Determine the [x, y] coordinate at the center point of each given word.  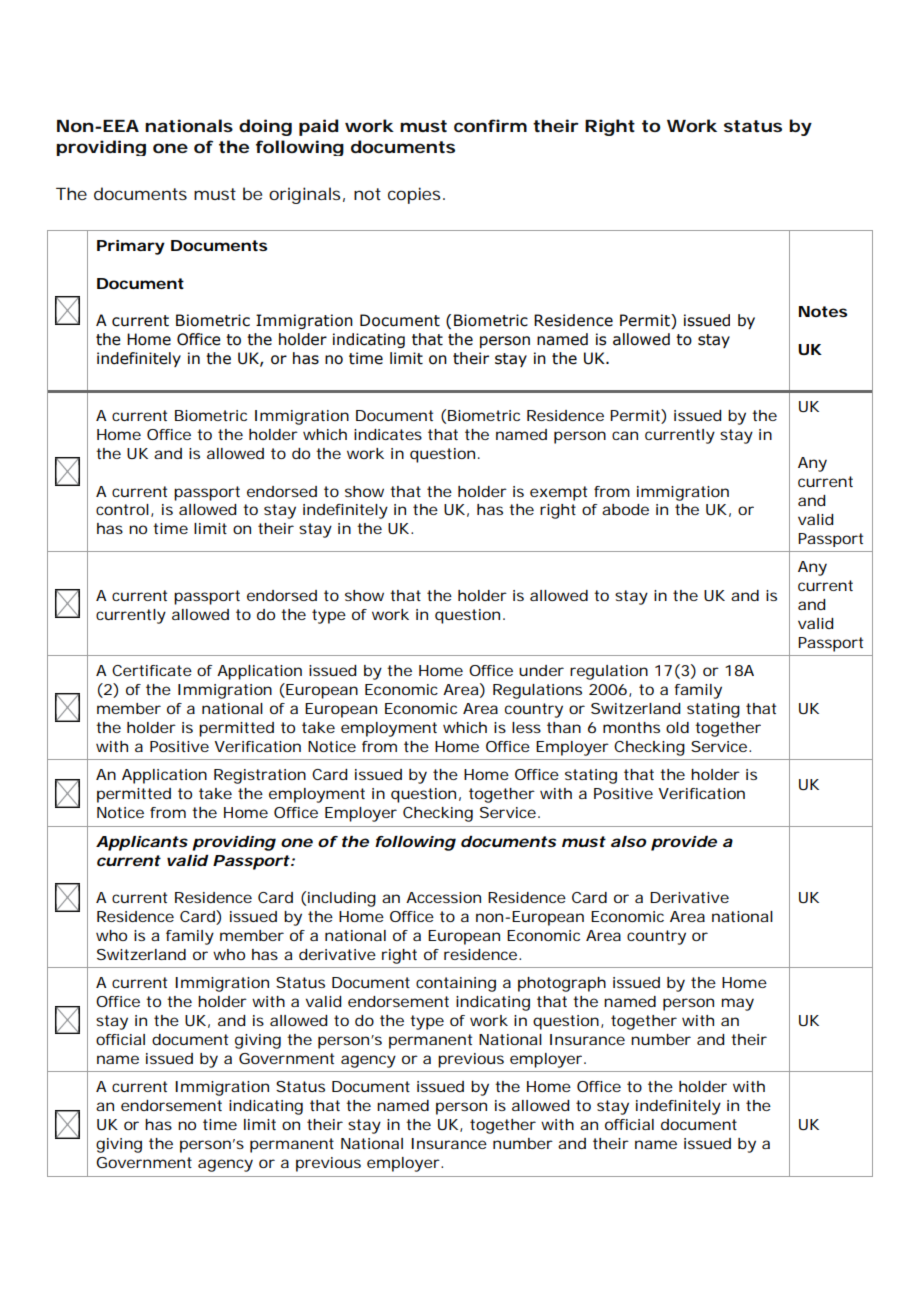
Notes [823, 311]
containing [456, 984]
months [631, 727]
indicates [388, 434]
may [738, 1004]
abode [625, 509]
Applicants [142, 843]
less [526, 727]
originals [305, 195]
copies [414, 195]
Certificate [152, 670]
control [122, 509]
